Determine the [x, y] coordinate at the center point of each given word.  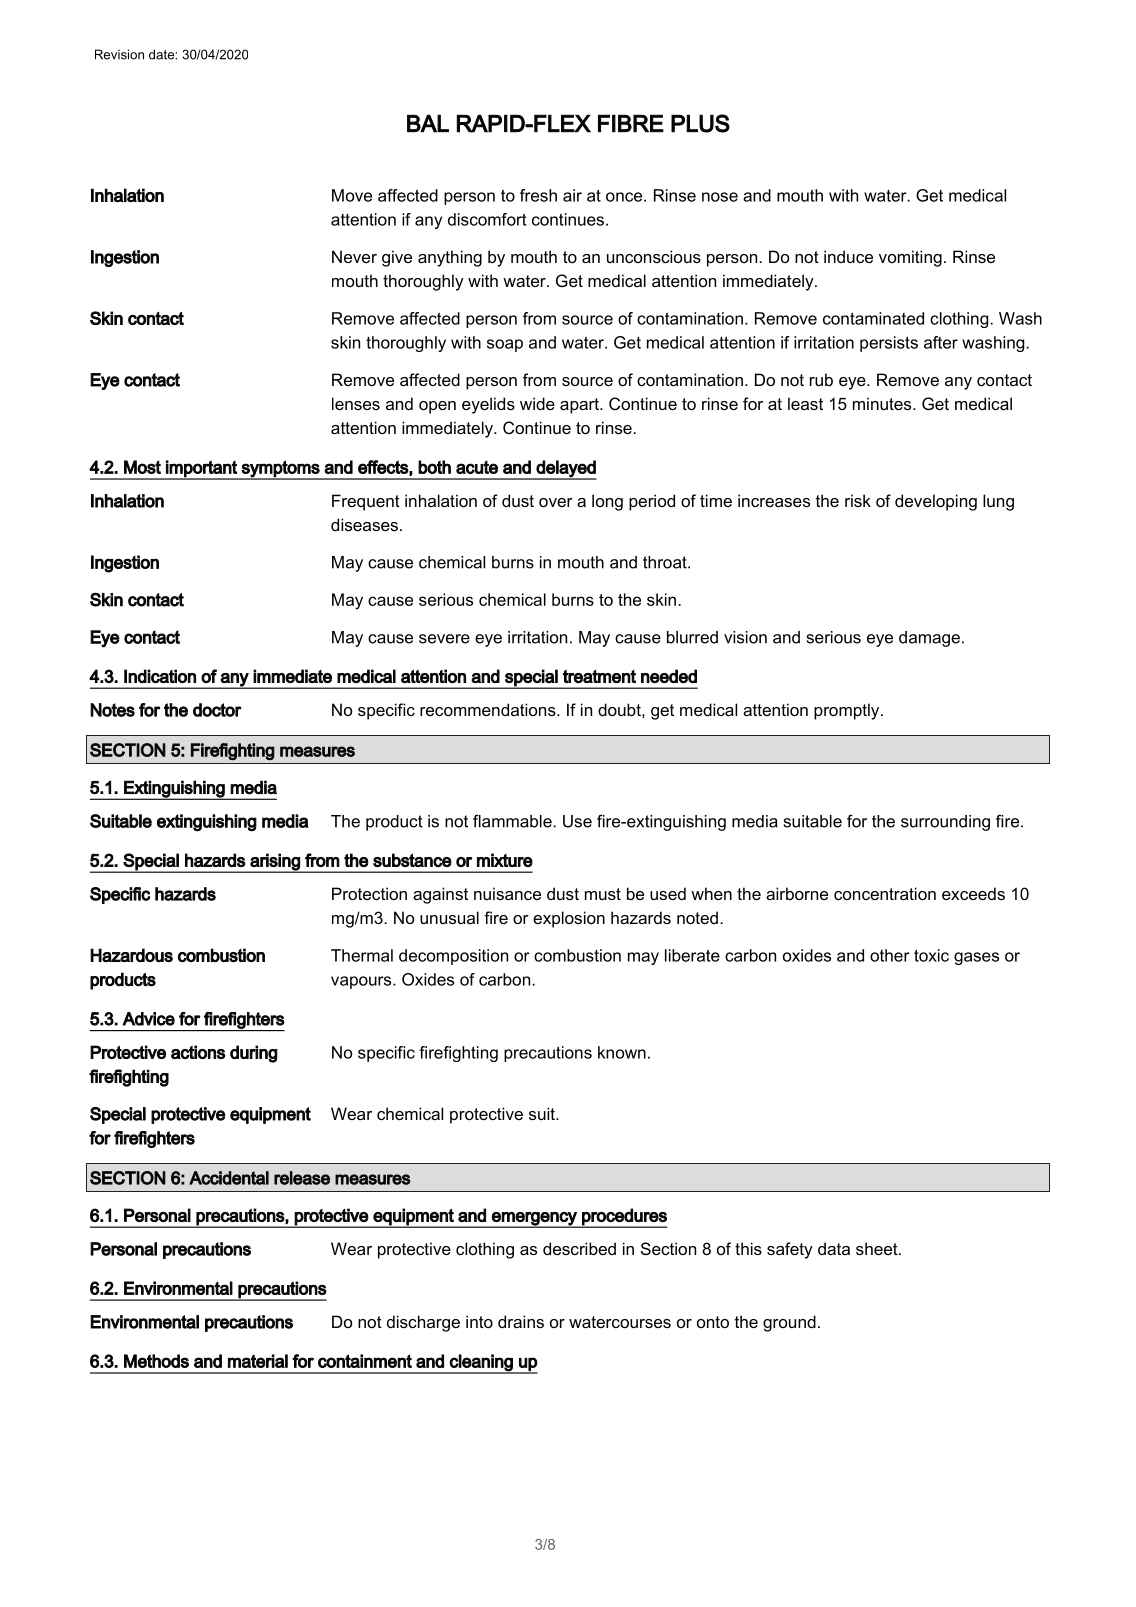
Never [354, 256]
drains [521, 1321]
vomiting [910, 258]
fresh [538, 195]
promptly [848, 711]
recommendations [489, 709]
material [258, 1361]
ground [789, 1323]
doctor [217, 710]
